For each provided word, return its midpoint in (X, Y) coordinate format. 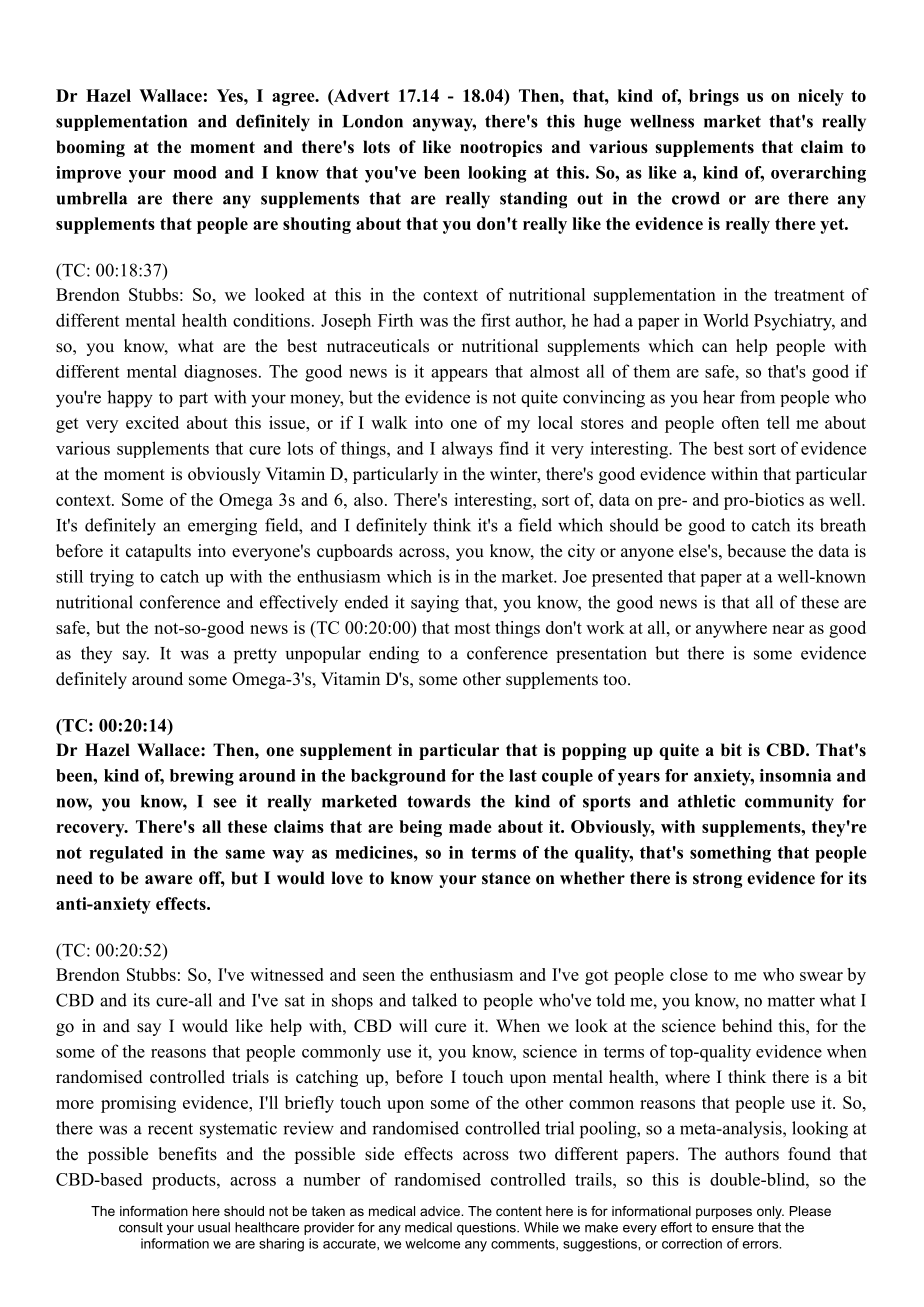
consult (141, 1227)
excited (152, 422)
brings (714, 97)
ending (394, 655)
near (788, 629)
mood (195, 172)
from (757, 397)
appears (459, 375)
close (689, 974)
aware (169, 880)
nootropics (501, 148)
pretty (255, 656)
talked (434, 1000)
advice (441, 1211)
